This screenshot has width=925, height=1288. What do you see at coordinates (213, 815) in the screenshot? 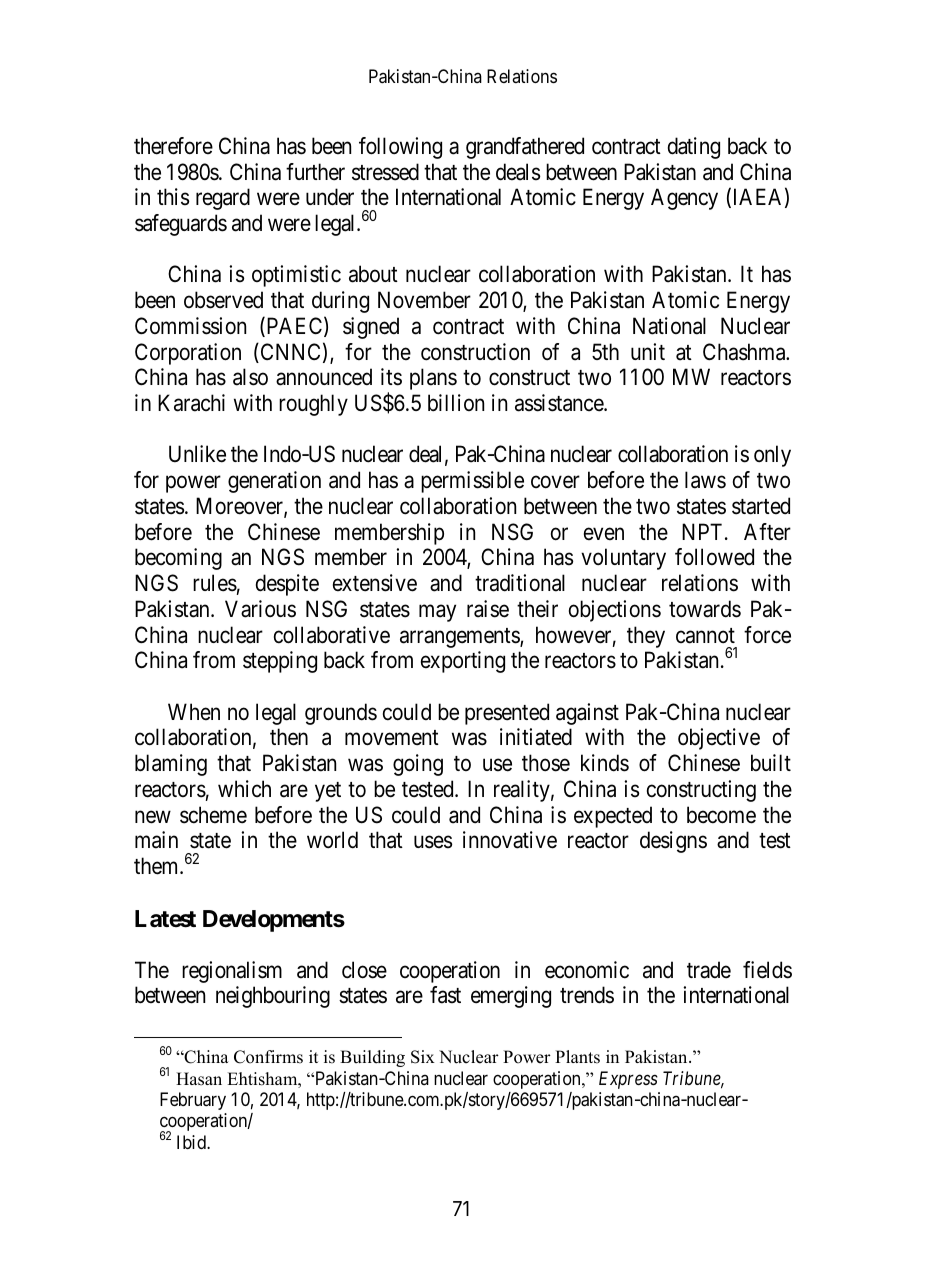
I see `scheme` at bounding box center [213, 815].
